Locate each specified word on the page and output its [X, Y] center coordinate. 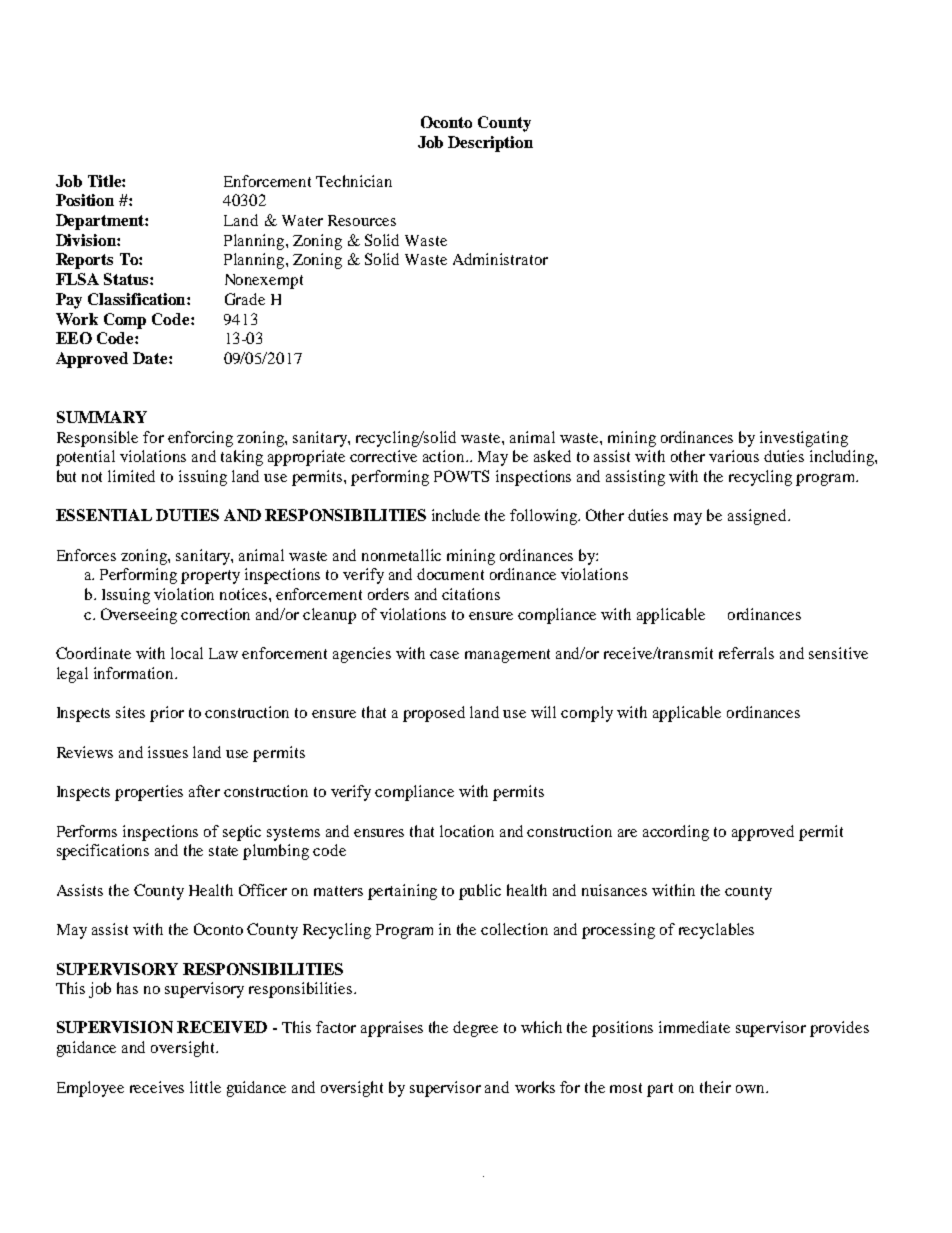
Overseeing [139, 616]
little [205, 1087]
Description [490, 144]
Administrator [500, 259]
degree [475, 1029]
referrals [746, 653]
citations [471, 594]
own [751, 1089]
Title [105, 181]
